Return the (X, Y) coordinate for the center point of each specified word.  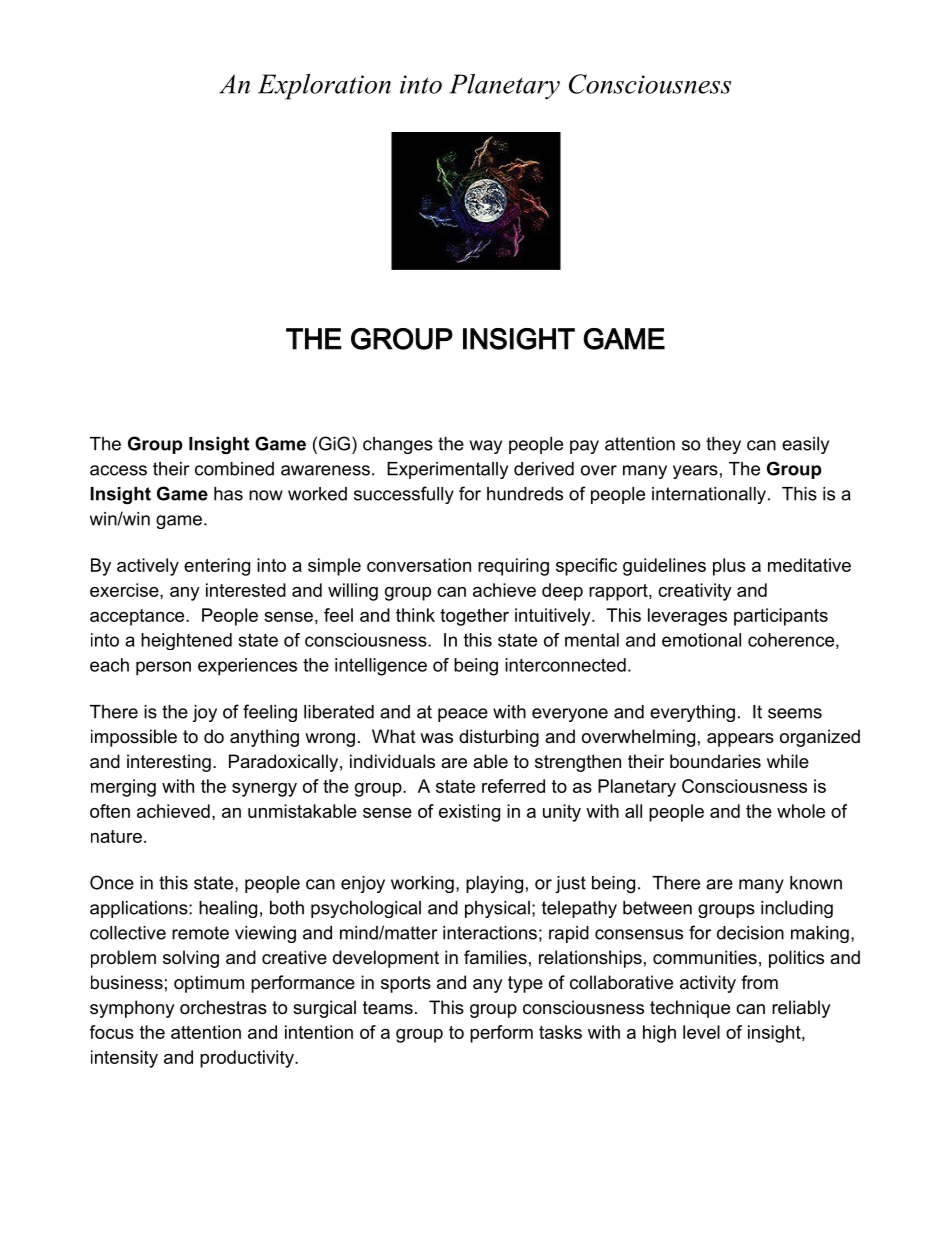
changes (398, 445)
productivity (248, 1059)
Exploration (324, 87)
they (723, 445)
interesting (169, 763)
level (701, 1032)
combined (234, 469)
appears (740, 740)
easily (805, 445)
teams (388, 1007)
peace (463, 715)
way (486, 447)
